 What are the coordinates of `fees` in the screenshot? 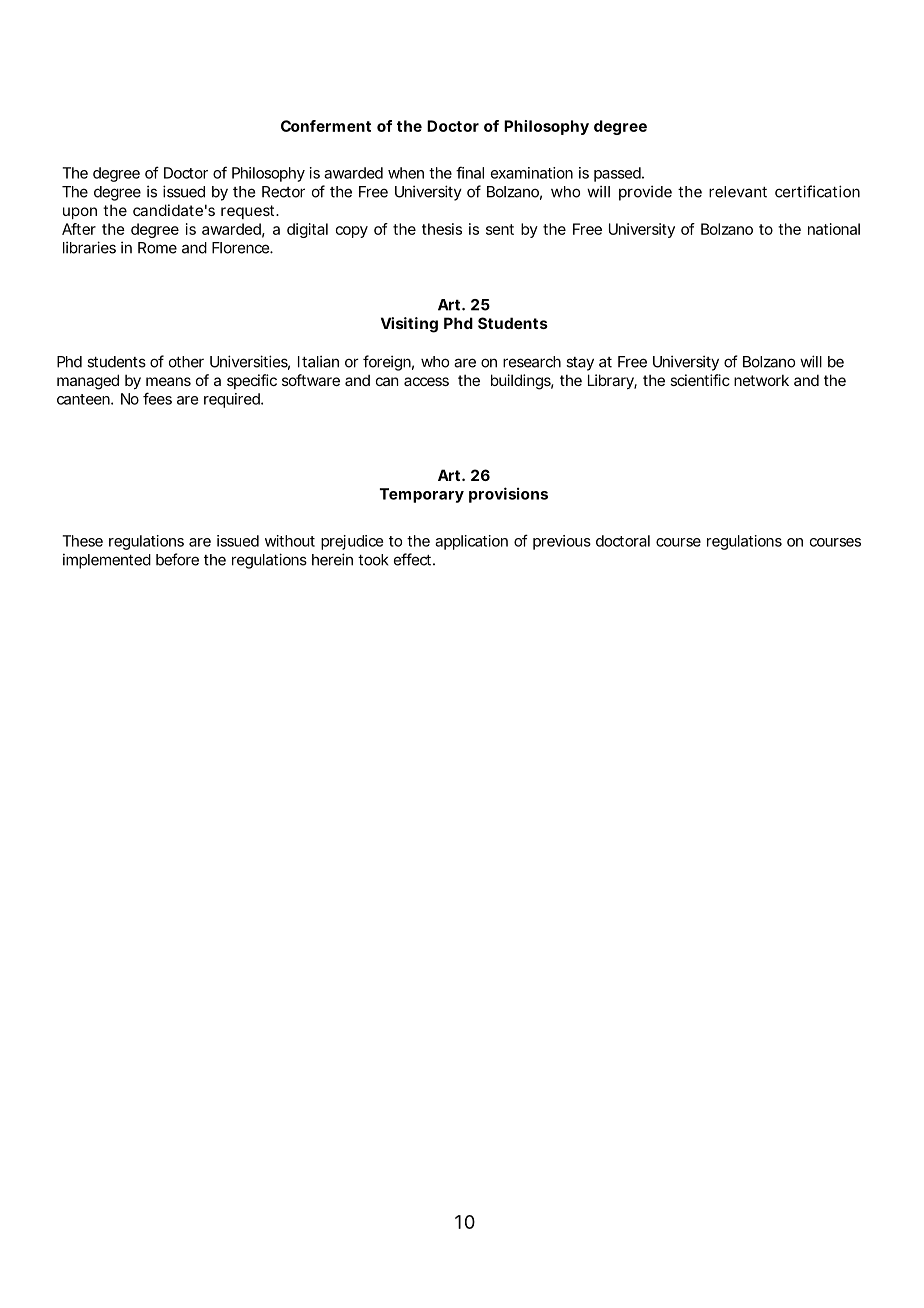 It's located at (157, 398).
